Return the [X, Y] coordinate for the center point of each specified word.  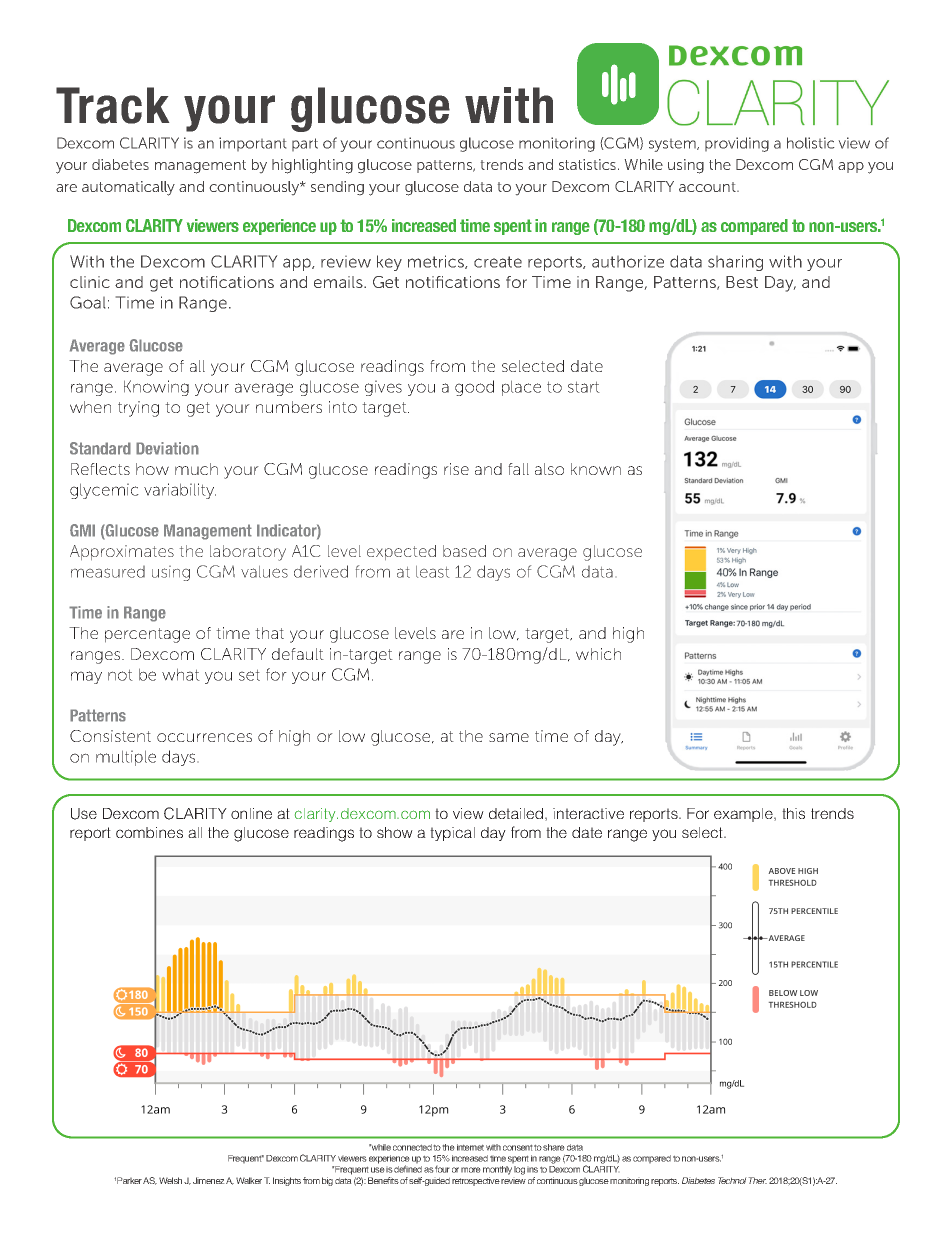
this [793, 813]
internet [470, 1147]
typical [452, 834]
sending [337, 188]
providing [737, 144]
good [474, 388]
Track [112, 105]
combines [149, 832]
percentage [147, 635]
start [584, 387]
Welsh [170, 1180]
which [598, 654]
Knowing [156, 388]
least [432, 572]
